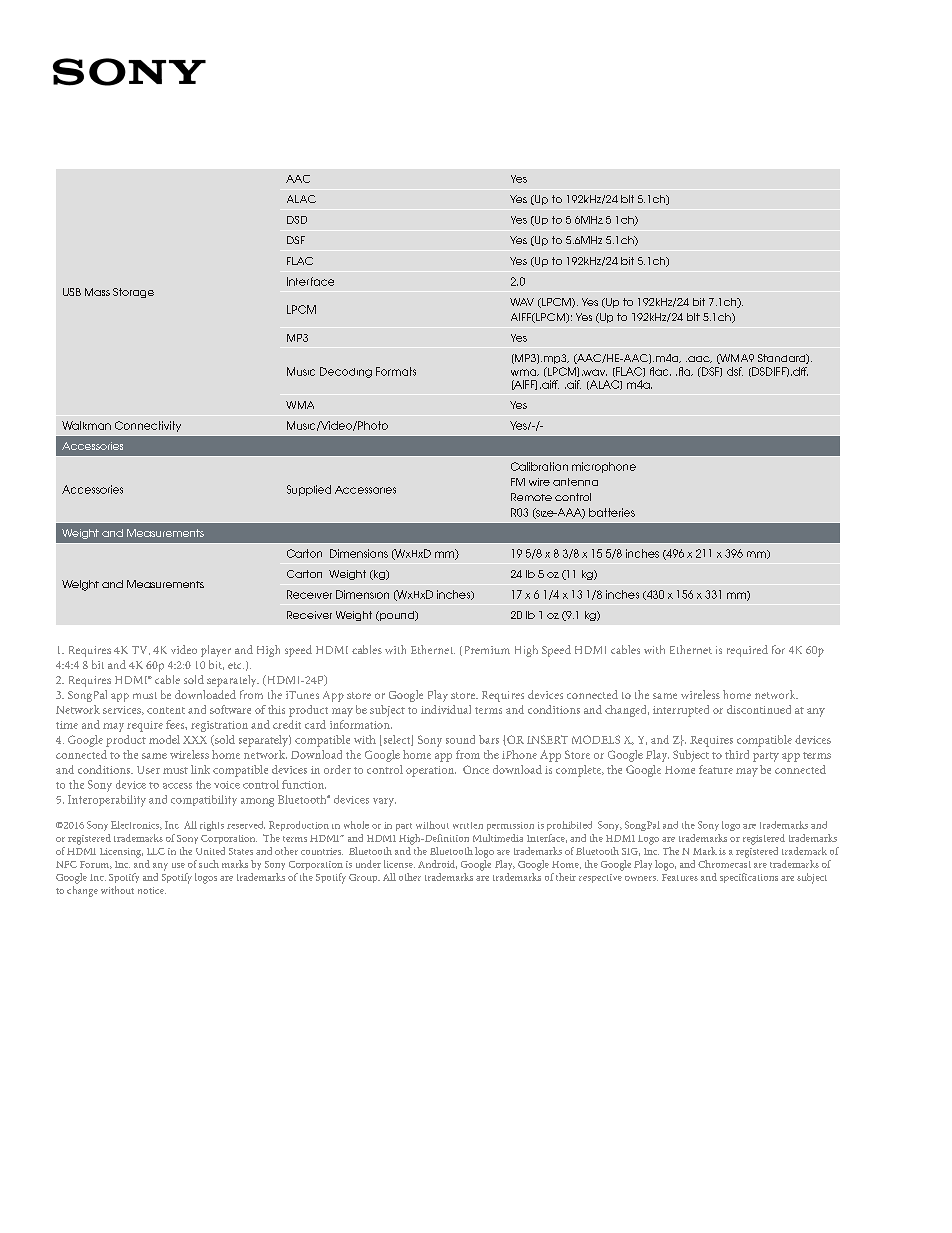 The width and height of the image is (952, 1233). What do you see at coordinates (133, 293) in the image?
I see `Storage` at bounding box center [133, 293].
